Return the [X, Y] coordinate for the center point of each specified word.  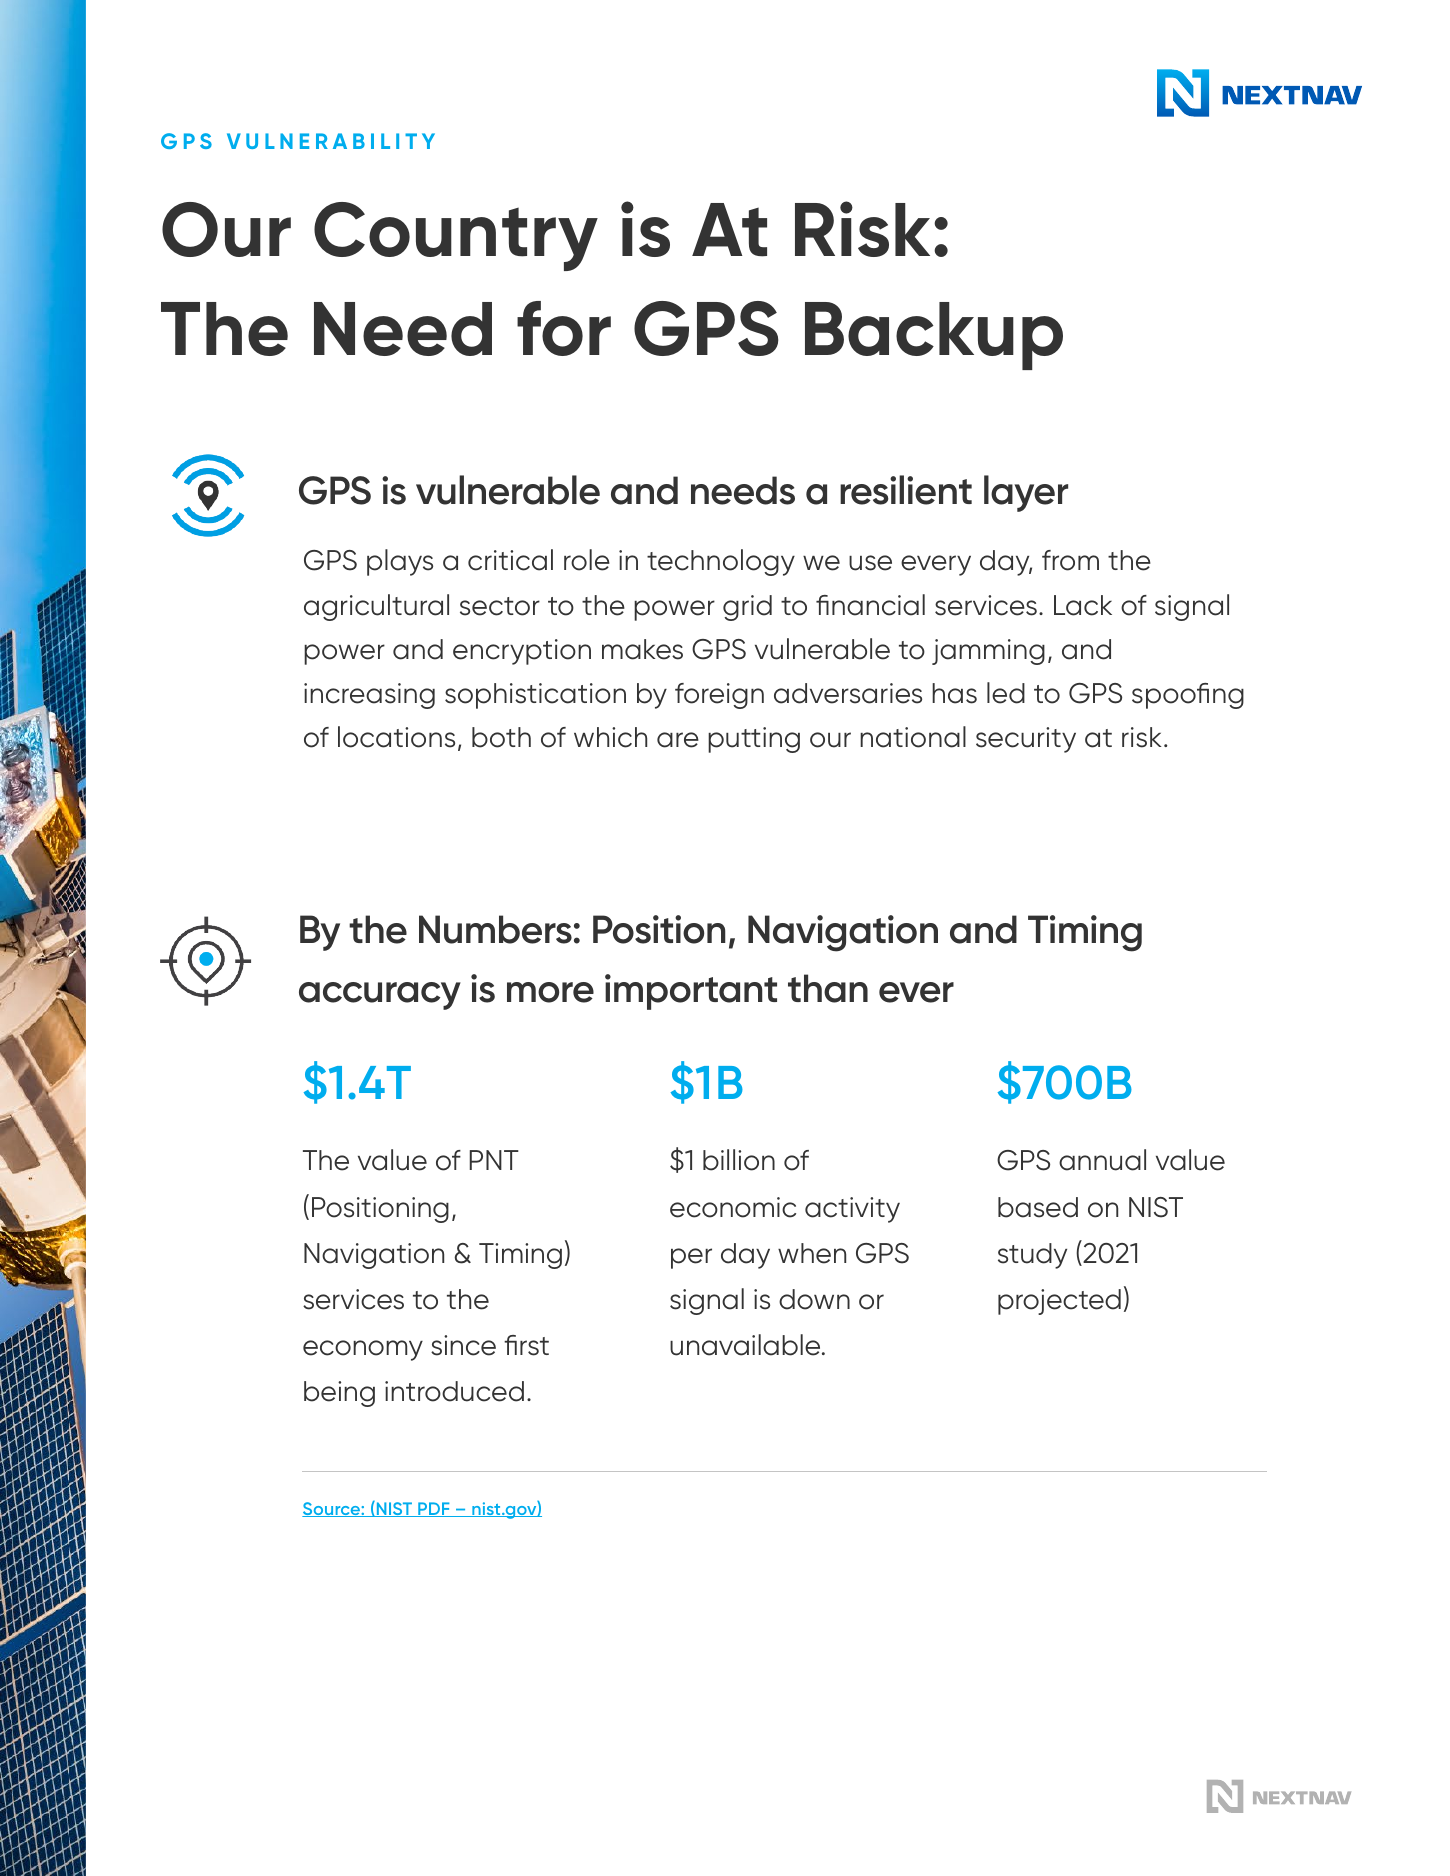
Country [456, 236]
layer [1026, 493]
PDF [434, 1509]
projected [1059, 1302]
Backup [934, 336]
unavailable [746, 1345]
